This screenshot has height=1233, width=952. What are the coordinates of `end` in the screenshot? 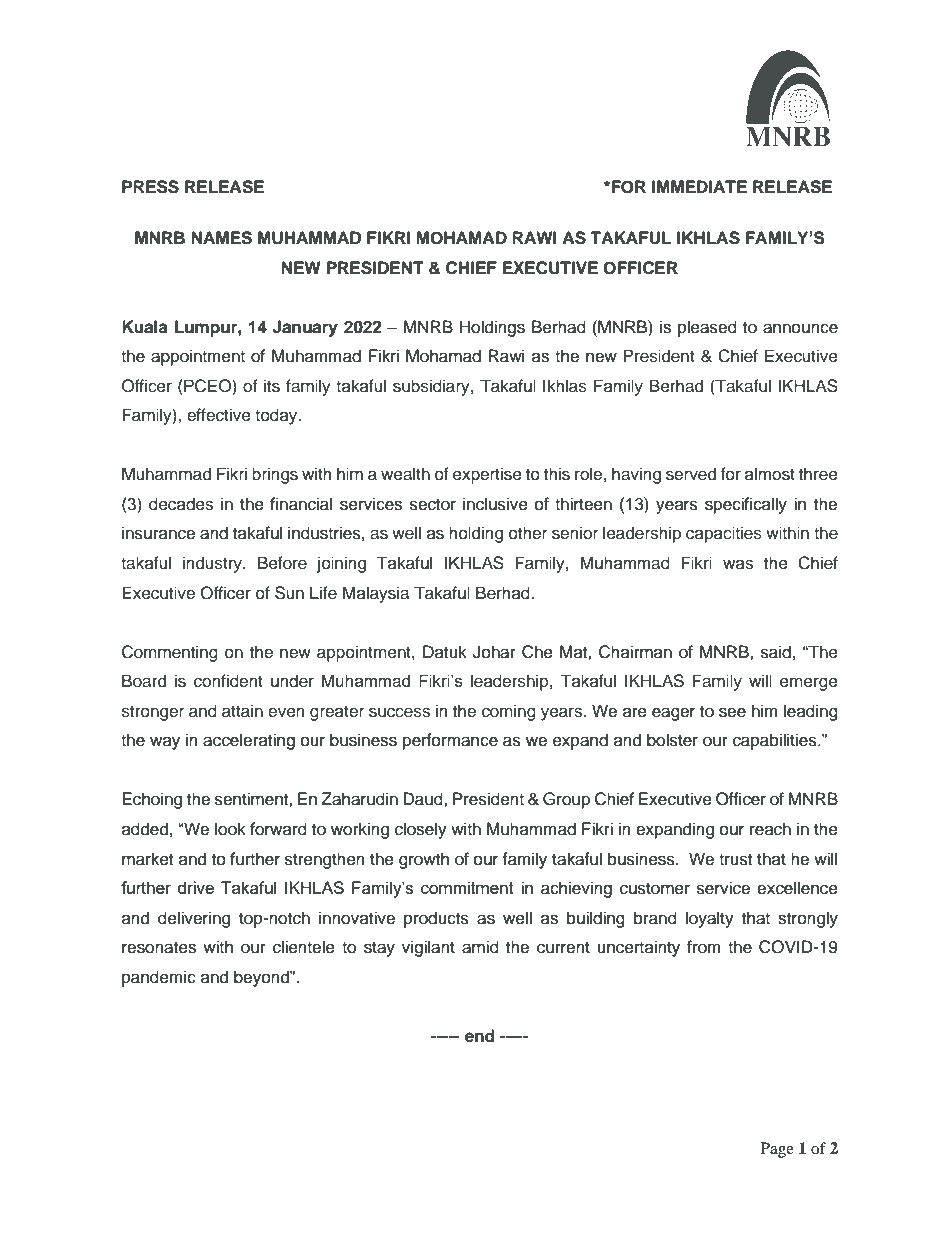 It's located at (480, 1036).
